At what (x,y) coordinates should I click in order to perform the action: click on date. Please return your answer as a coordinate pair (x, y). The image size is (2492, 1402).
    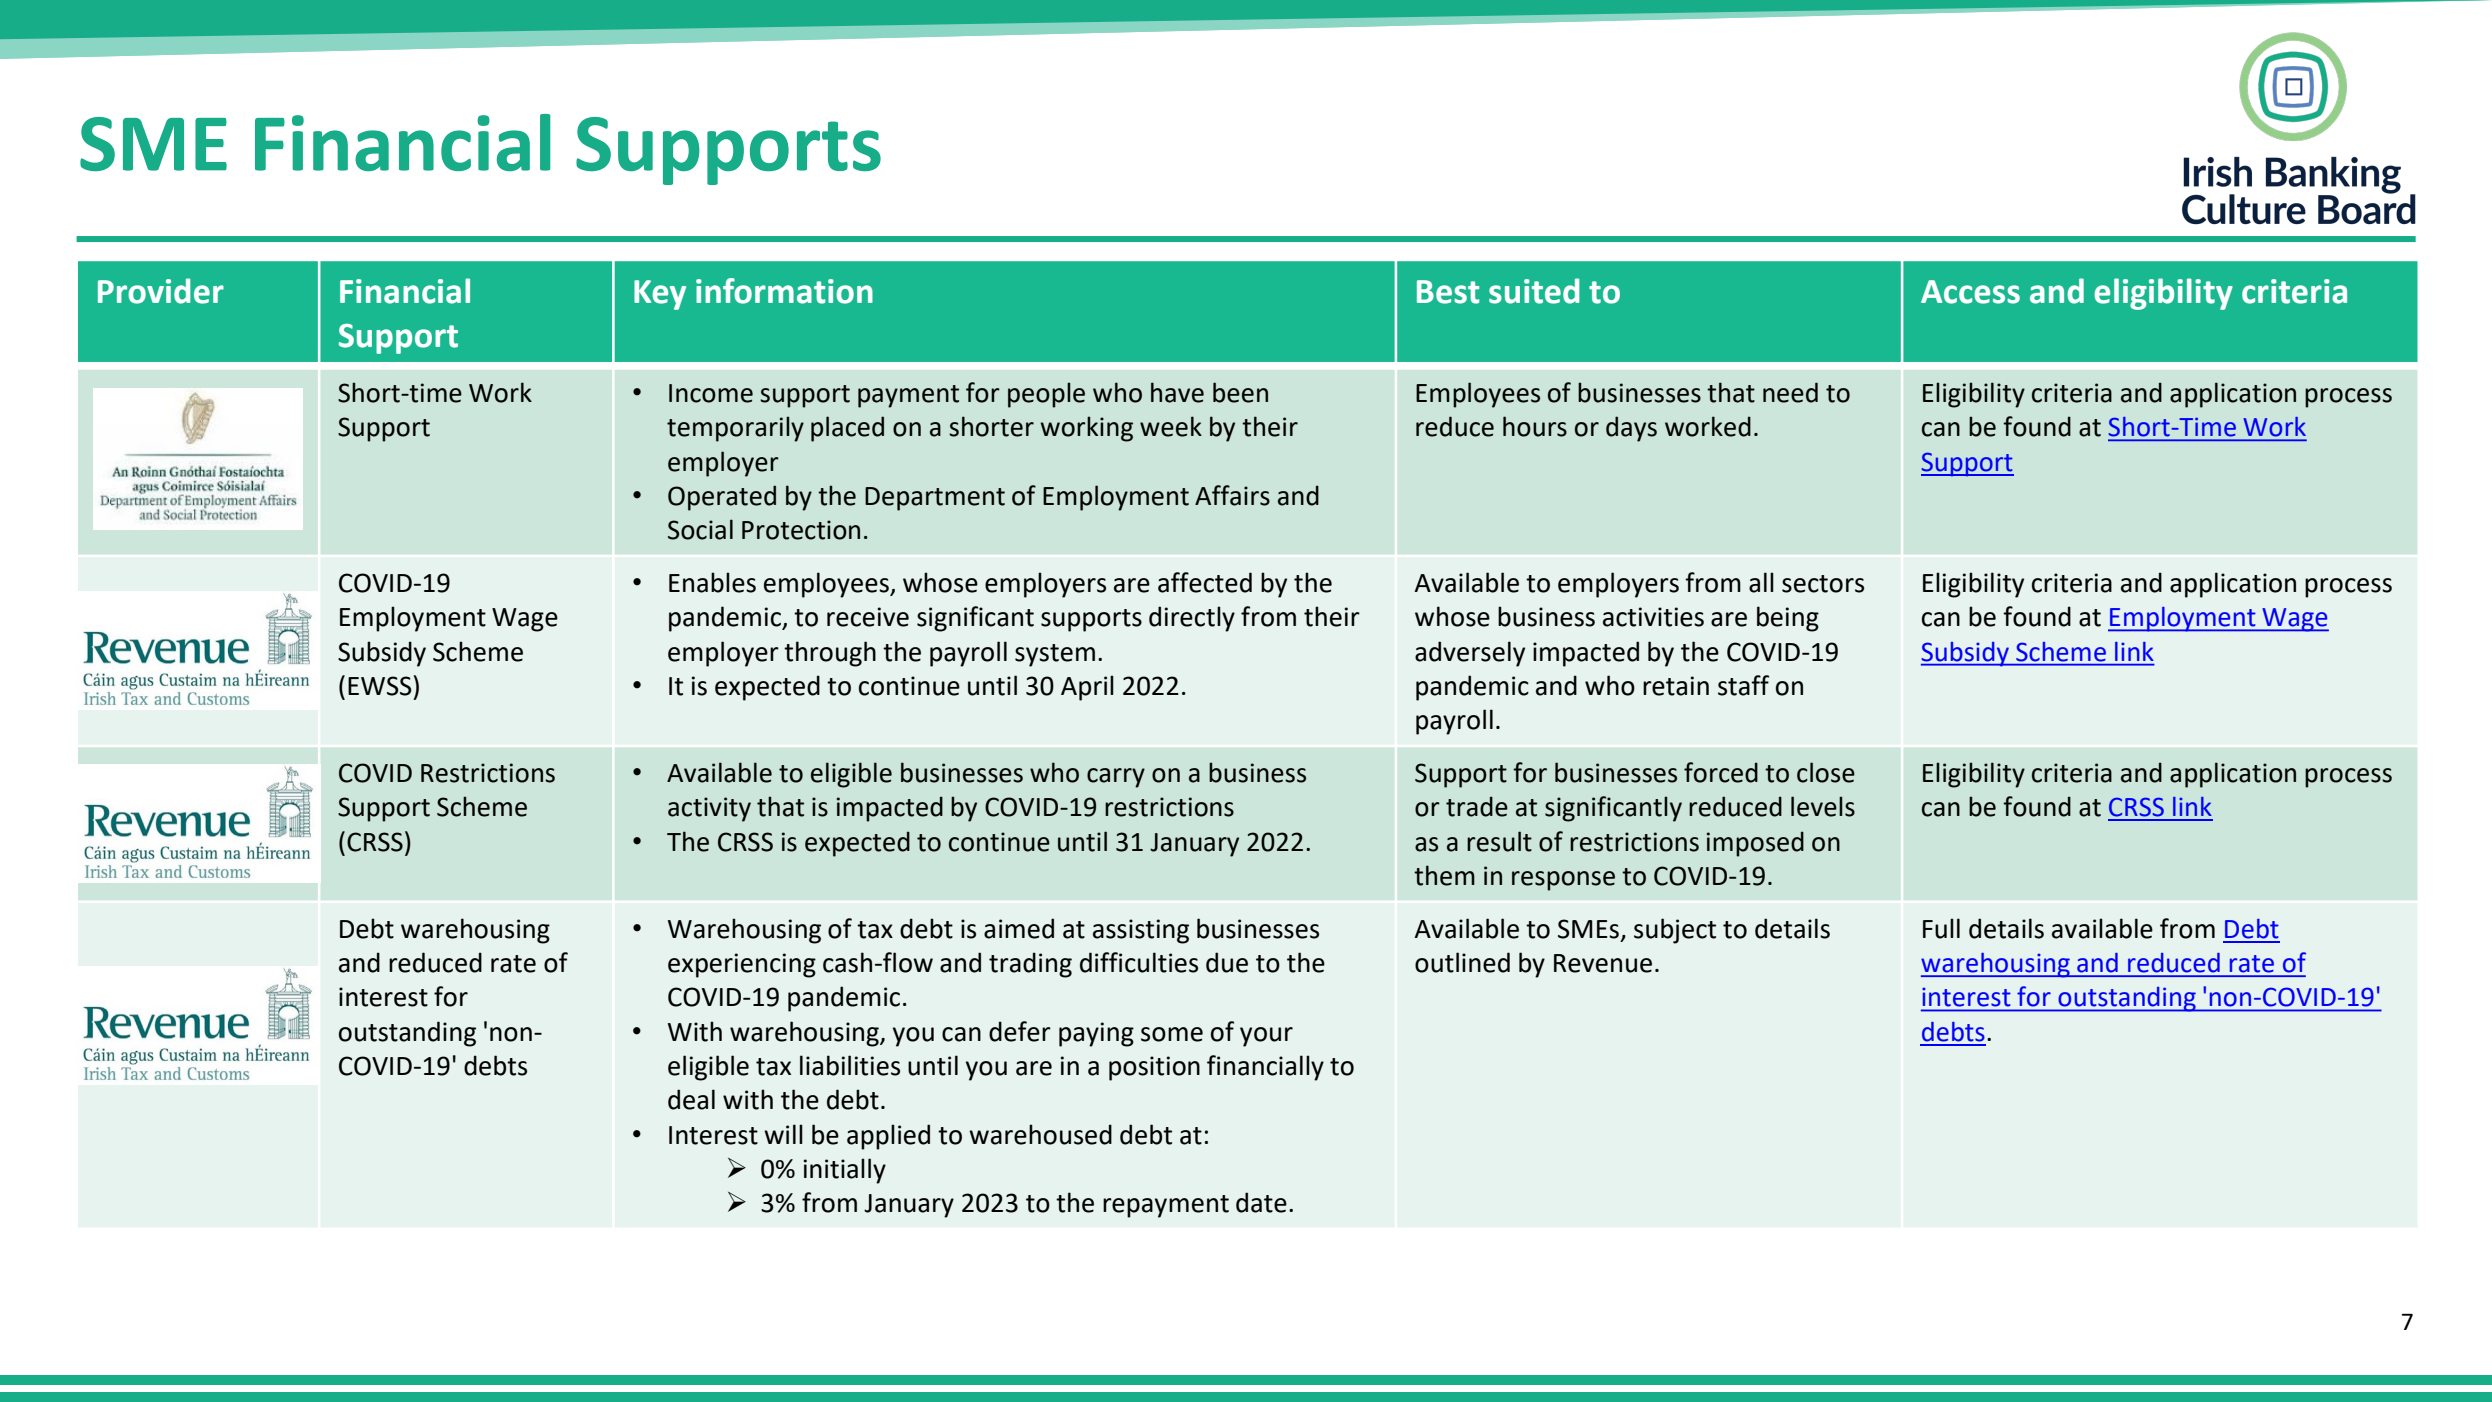
    Looking at the image, I should click on (1261, 1202).
